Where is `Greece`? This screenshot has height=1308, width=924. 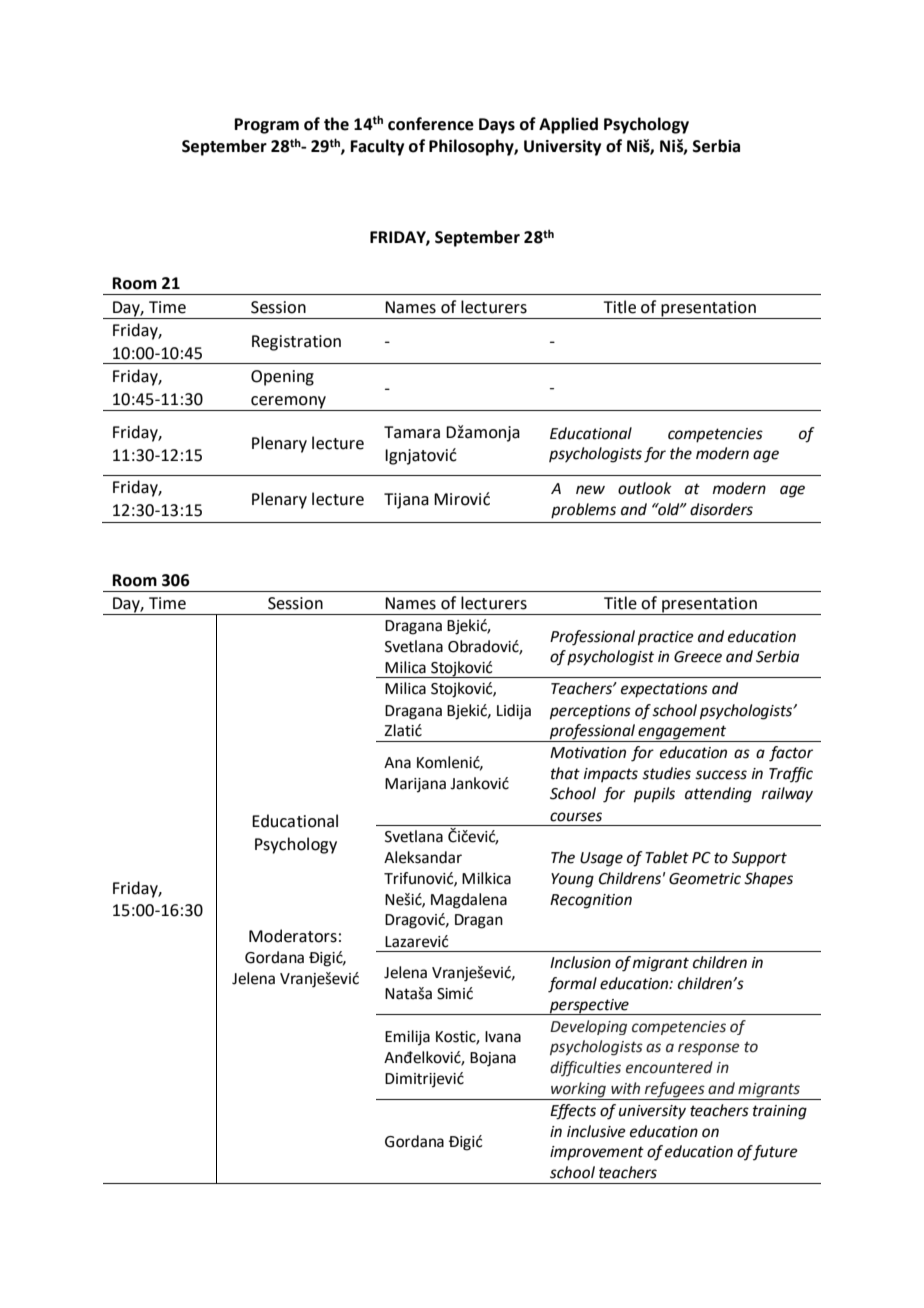
Greece is located at coordinates (698, 657).
